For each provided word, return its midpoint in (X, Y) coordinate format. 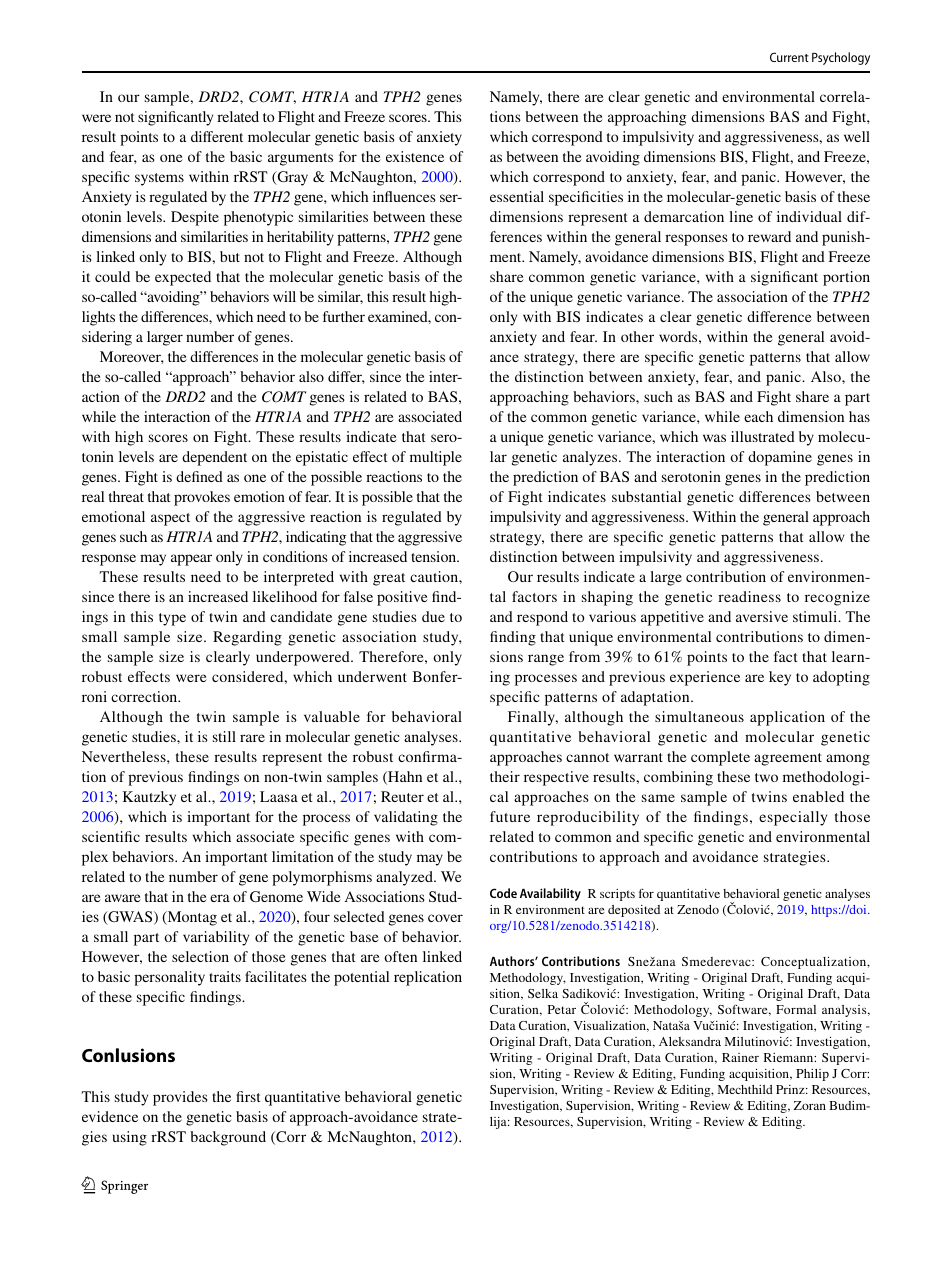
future (510, 816)
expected (183, 278)
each (758, 416)
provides (180, 1098)
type (172, 619)
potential (361, 978)
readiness (749, 596)
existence (415, 156)
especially (793, 818)
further (344, 316)
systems (159, 179)
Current (789, 57)
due (433, 616)
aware (123, 898)
